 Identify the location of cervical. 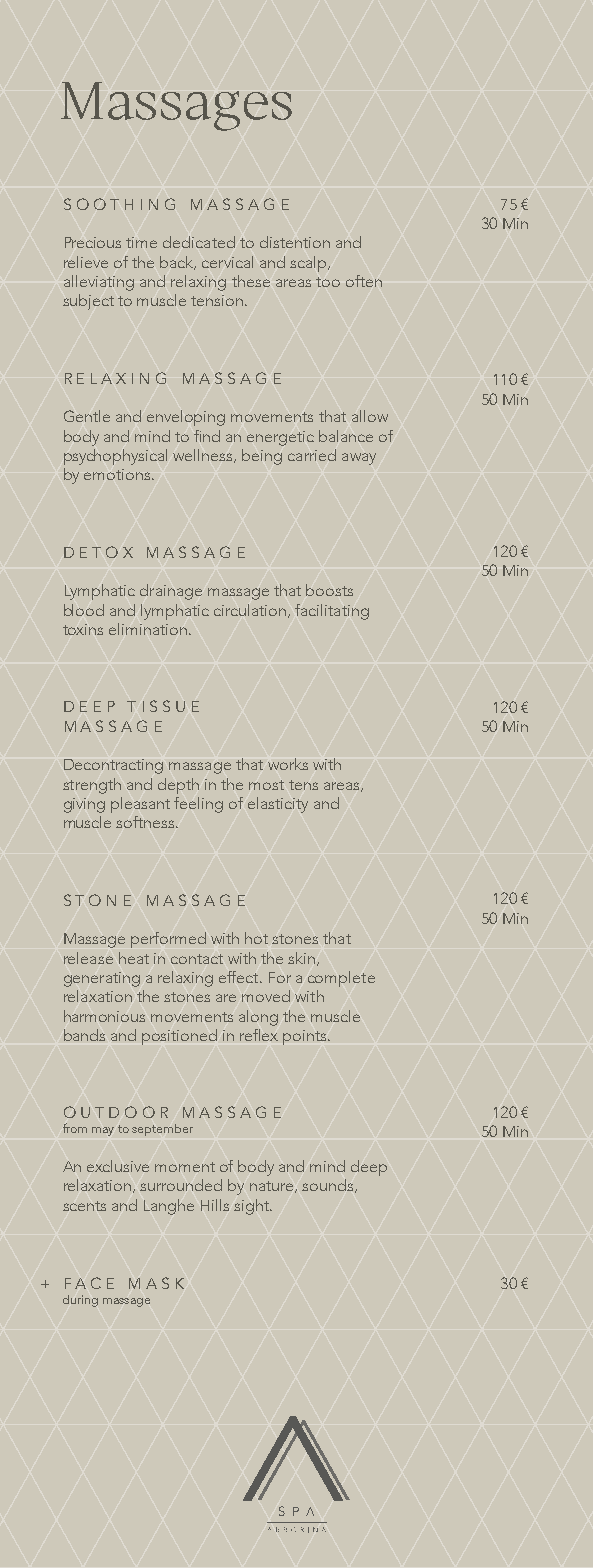
(227, 262).
